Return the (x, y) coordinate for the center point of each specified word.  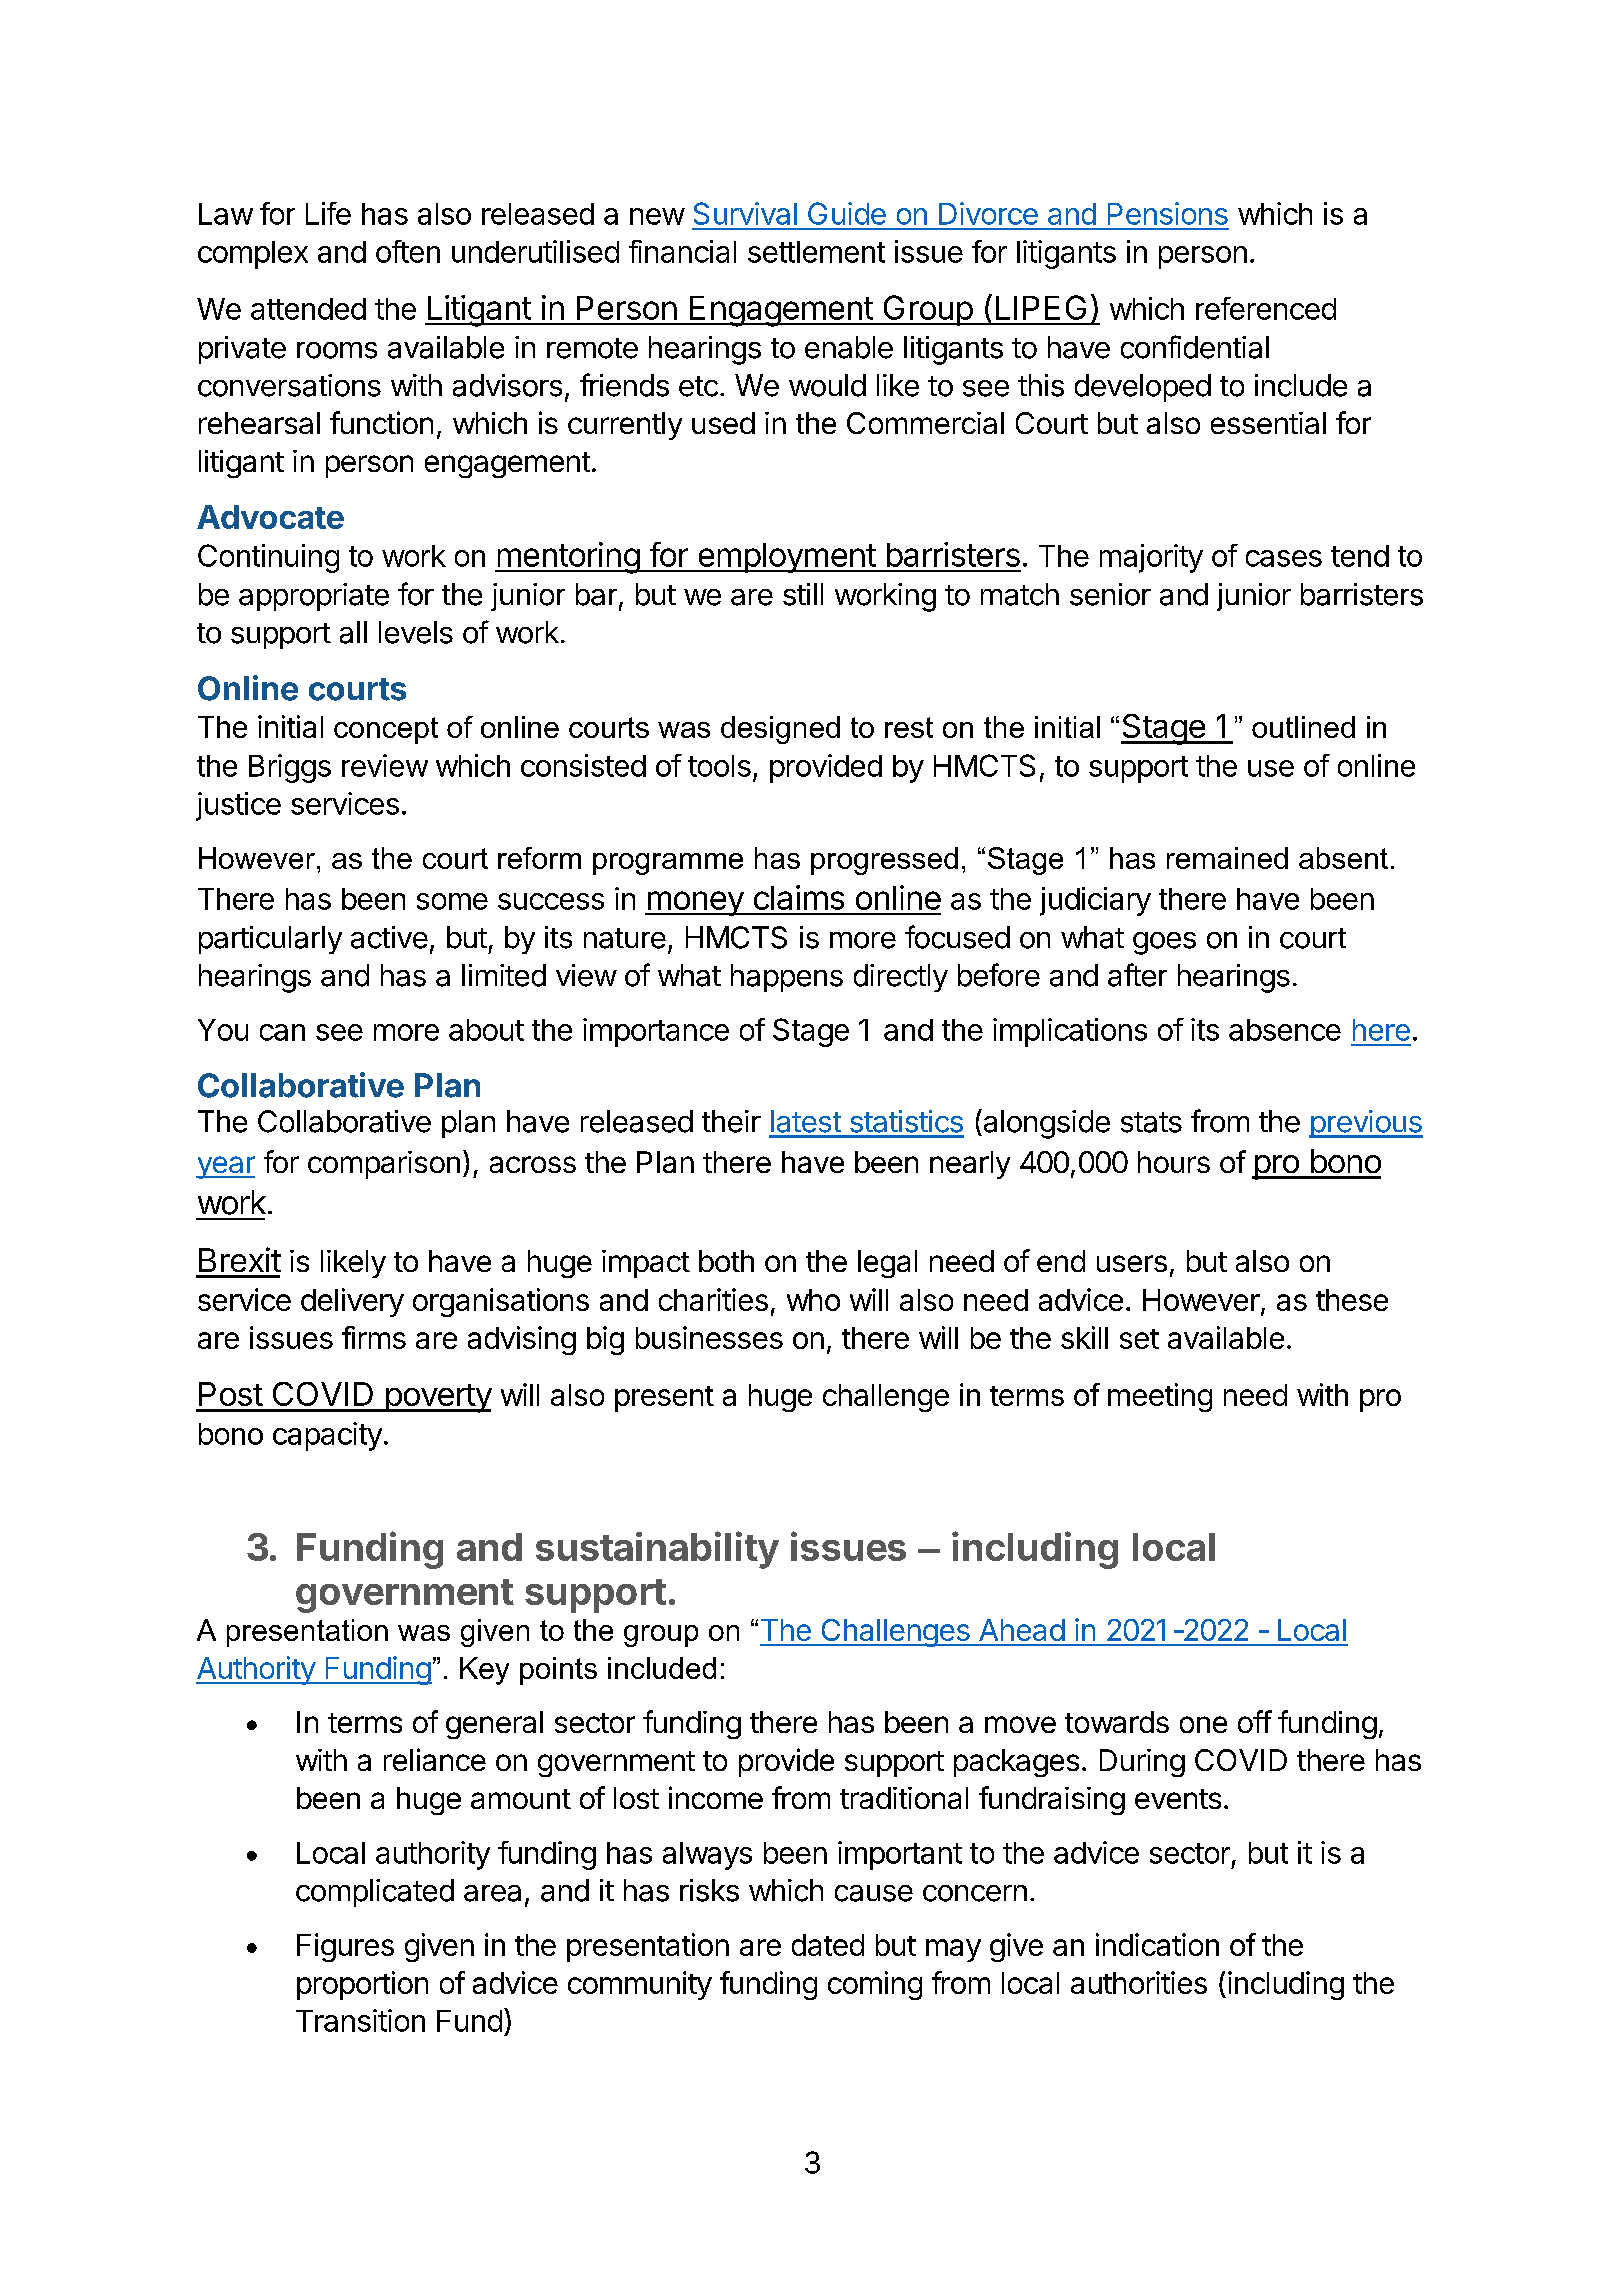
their (731, 1121)
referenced (1266, 308)
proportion (362, 1985)
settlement (816, 252)
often (408, 251)
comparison (384, 1165)
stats (1151, 1122)
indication (1157, 1944)
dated (828, 1945)
